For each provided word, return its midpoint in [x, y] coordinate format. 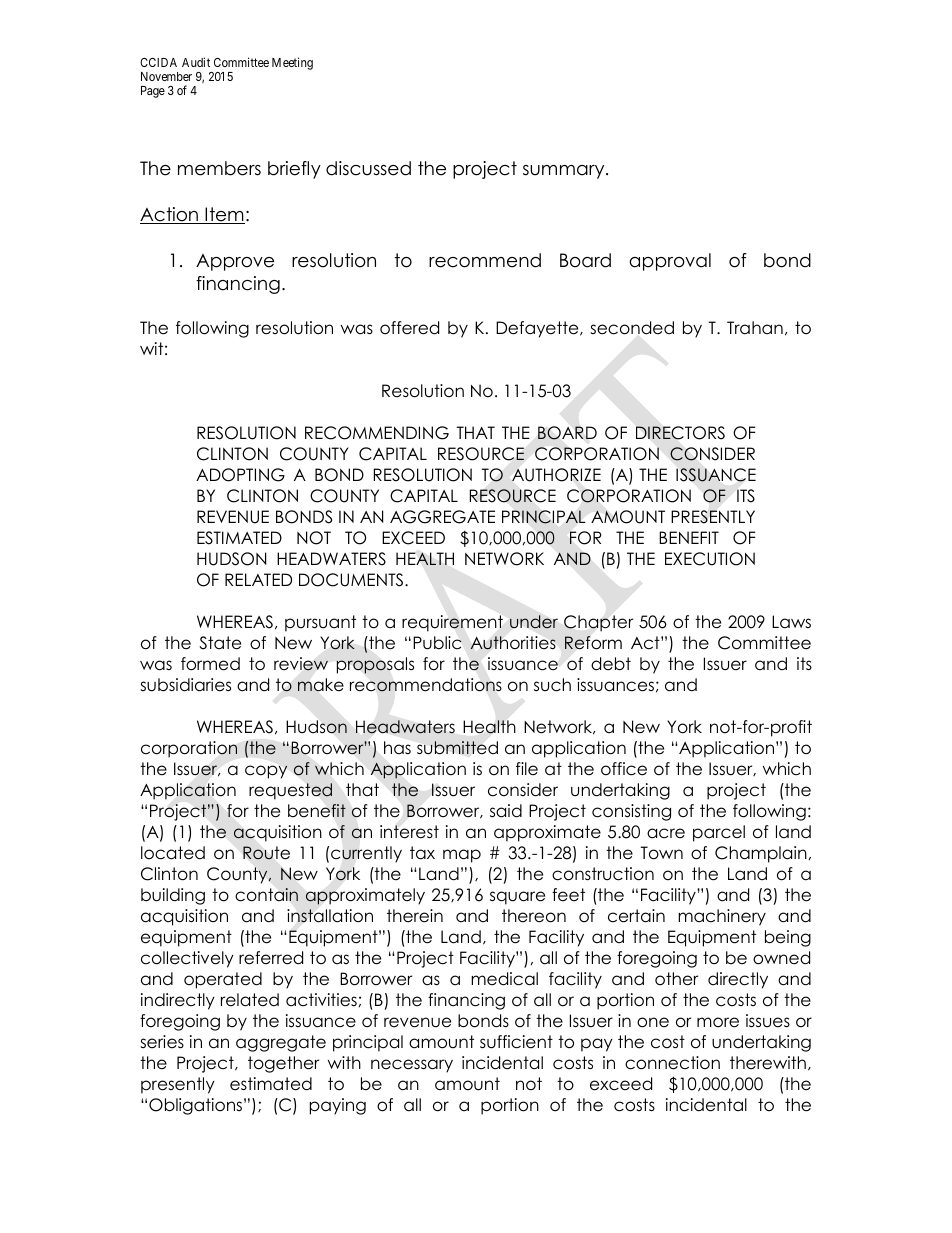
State [220, 643]
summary [565, 172]
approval [670, 262]
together [283, 1064]
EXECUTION [710, 559]
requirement [452, 623]
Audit [196, 62]
